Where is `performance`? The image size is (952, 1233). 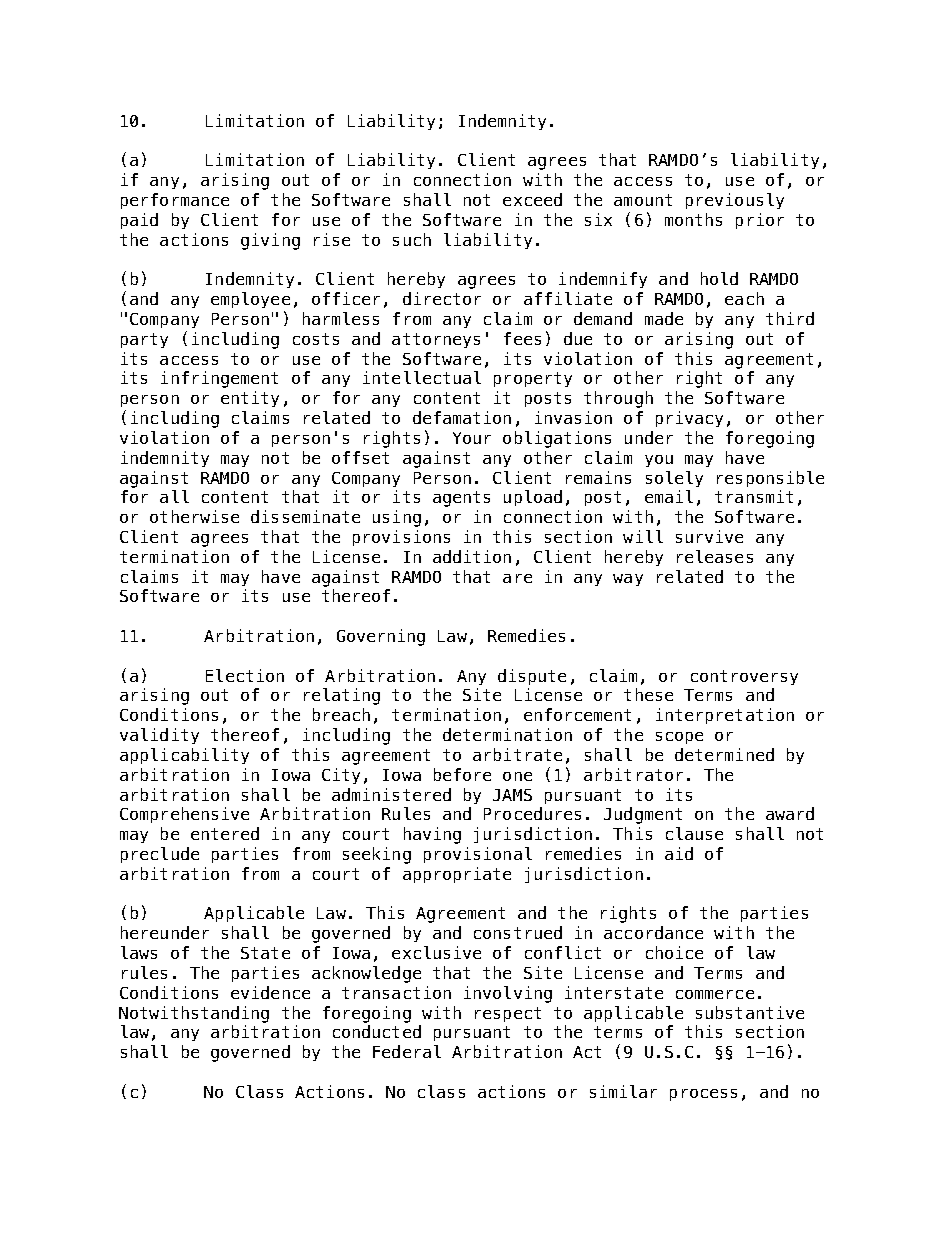
performance is located at coordinates (175, 201).
